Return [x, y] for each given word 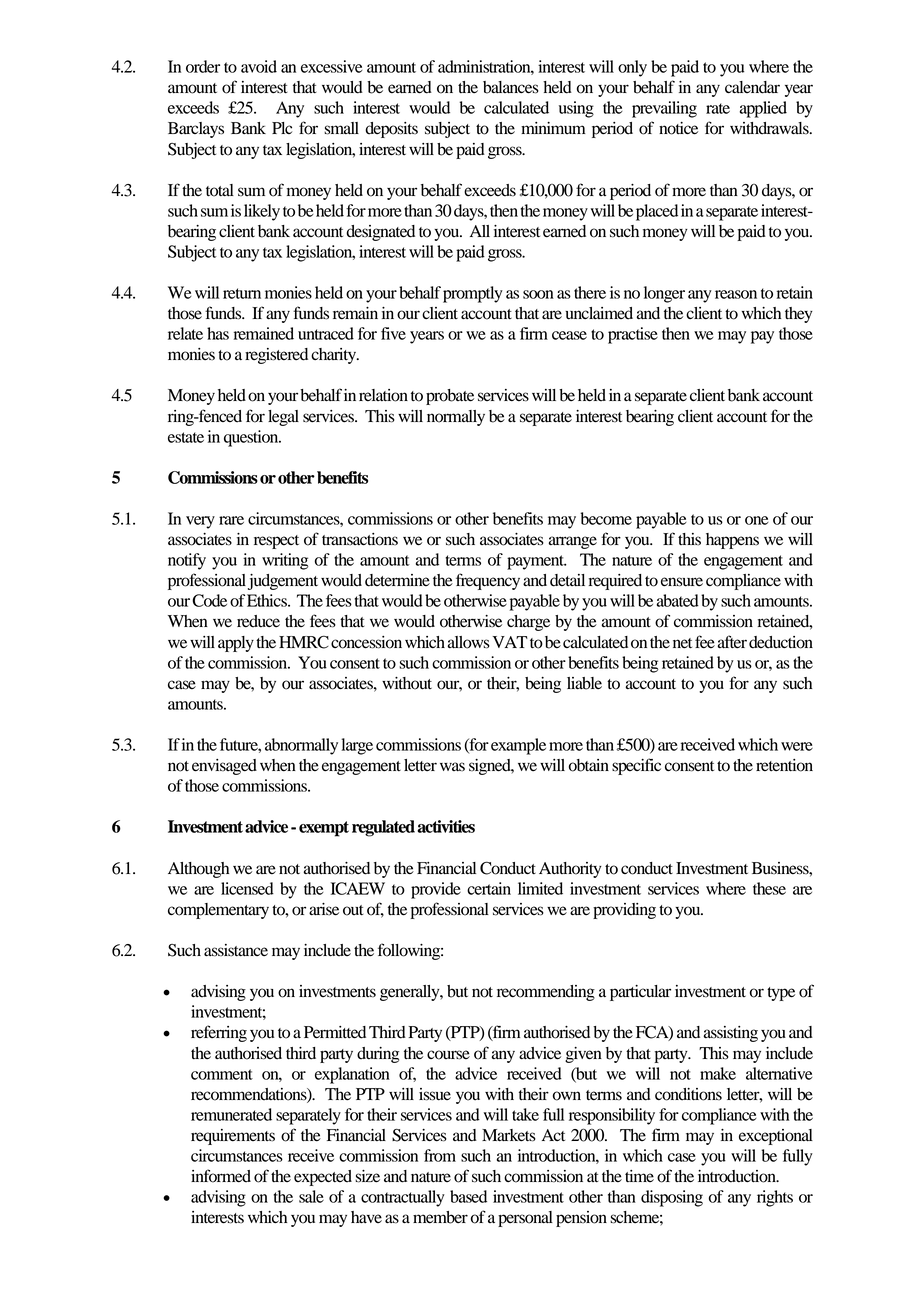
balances [511, 87]
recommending [546, 993]
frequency [488, 581]
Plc [282, 128]
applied [763, 109]
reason [736, 294]
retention [784, 765]
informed [221, 1176]
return [242, 293]
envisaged [224, 767]
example [518, 746]
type [781, 994]
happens [732, 541]
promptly [473, 294]
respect [276, 542]
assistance [236, 950]
